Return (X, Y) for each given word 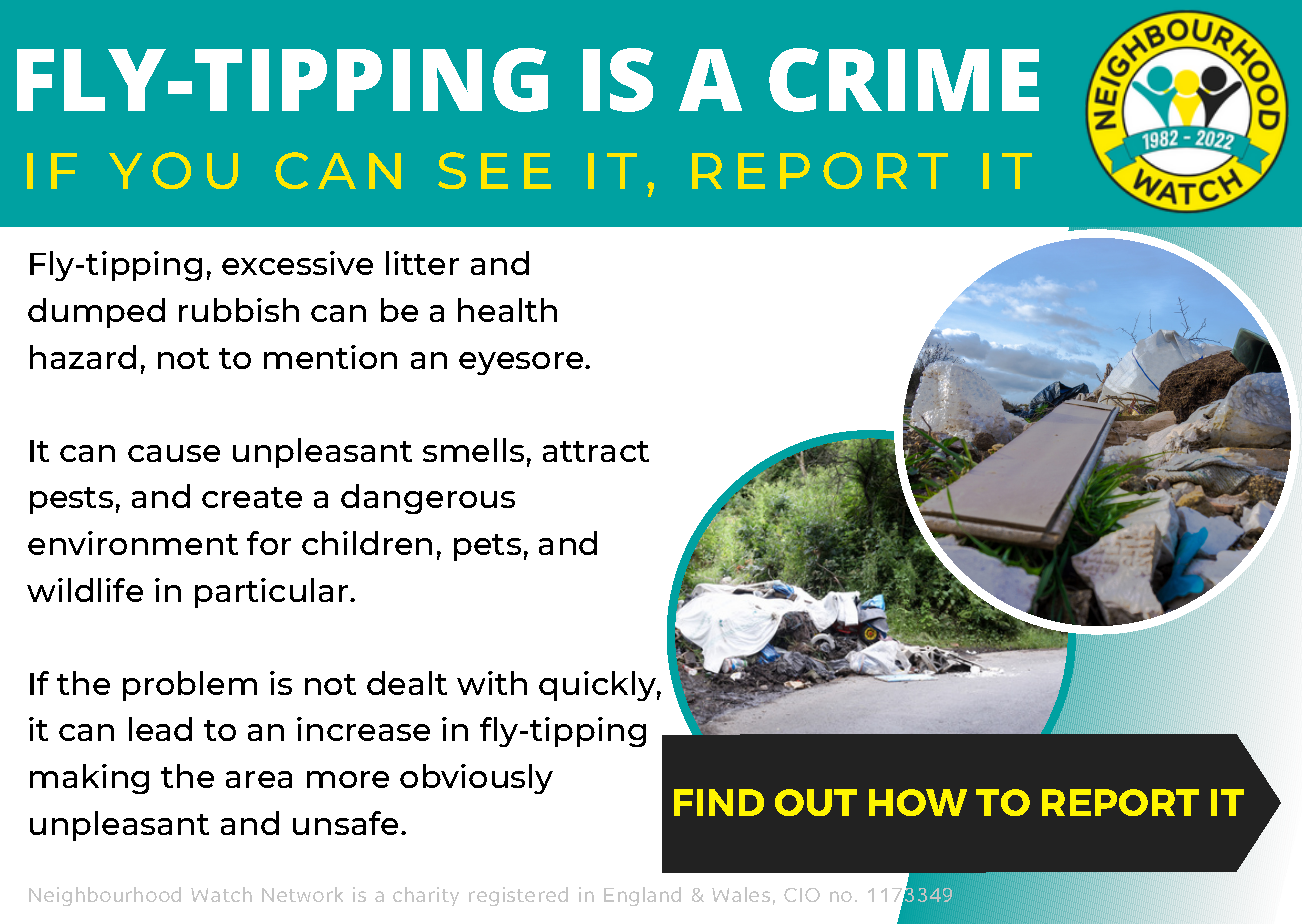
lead (160, 729)
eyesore (522, 363)
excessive (297, 263)
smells (473, 450)
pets (487, 547)
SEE (494, 170)
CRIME (904, 80)
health (507, 310)
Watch (221, 894)
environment (133, 543)
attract (596, 451)
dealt (407, 683)
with (492, 683)
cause (174, 453)
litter (422, 263)
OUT (816, 802)
